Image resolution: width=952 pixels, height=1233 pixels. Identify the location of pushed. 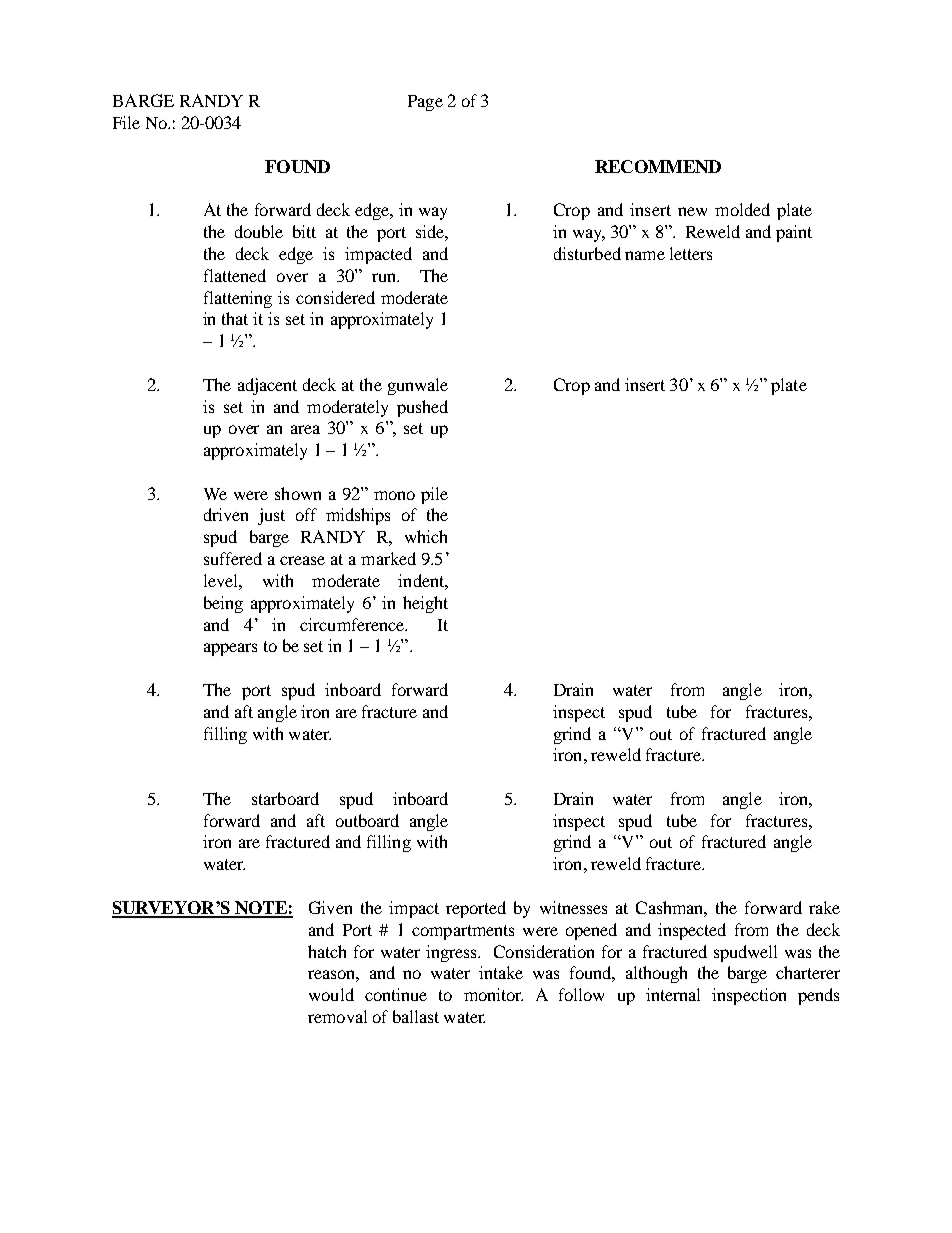
(422, 408).
